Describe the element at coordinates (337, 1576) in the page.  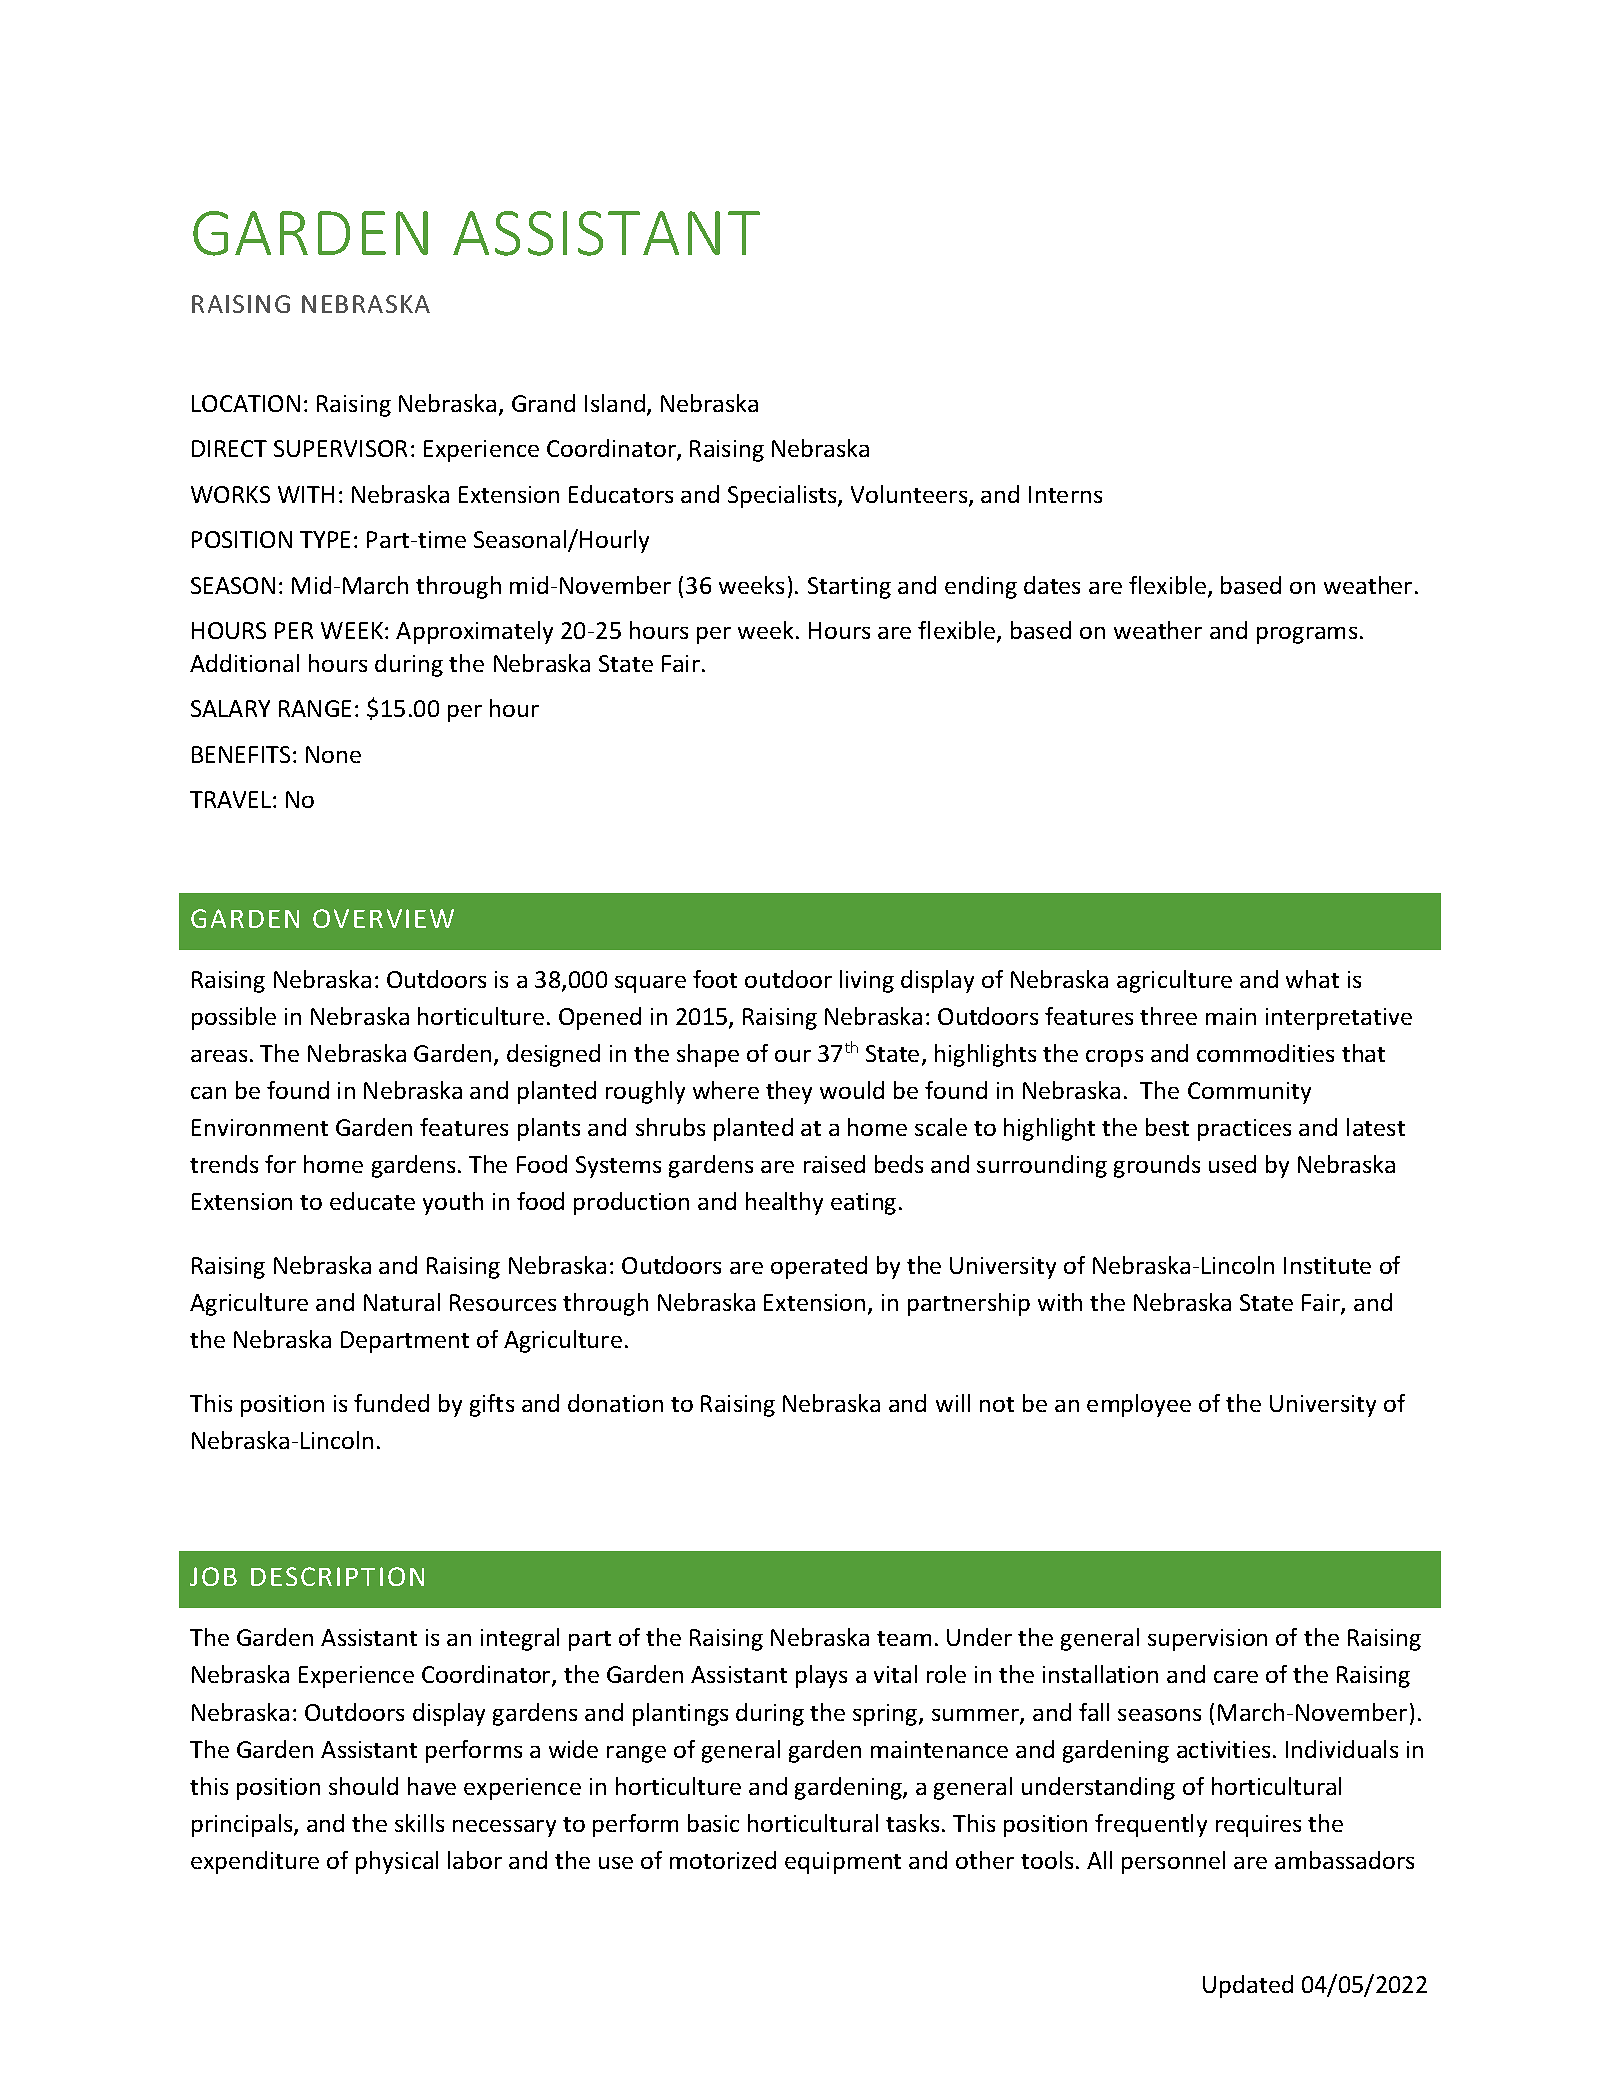
I see `DESCRIPTION` at that location.
